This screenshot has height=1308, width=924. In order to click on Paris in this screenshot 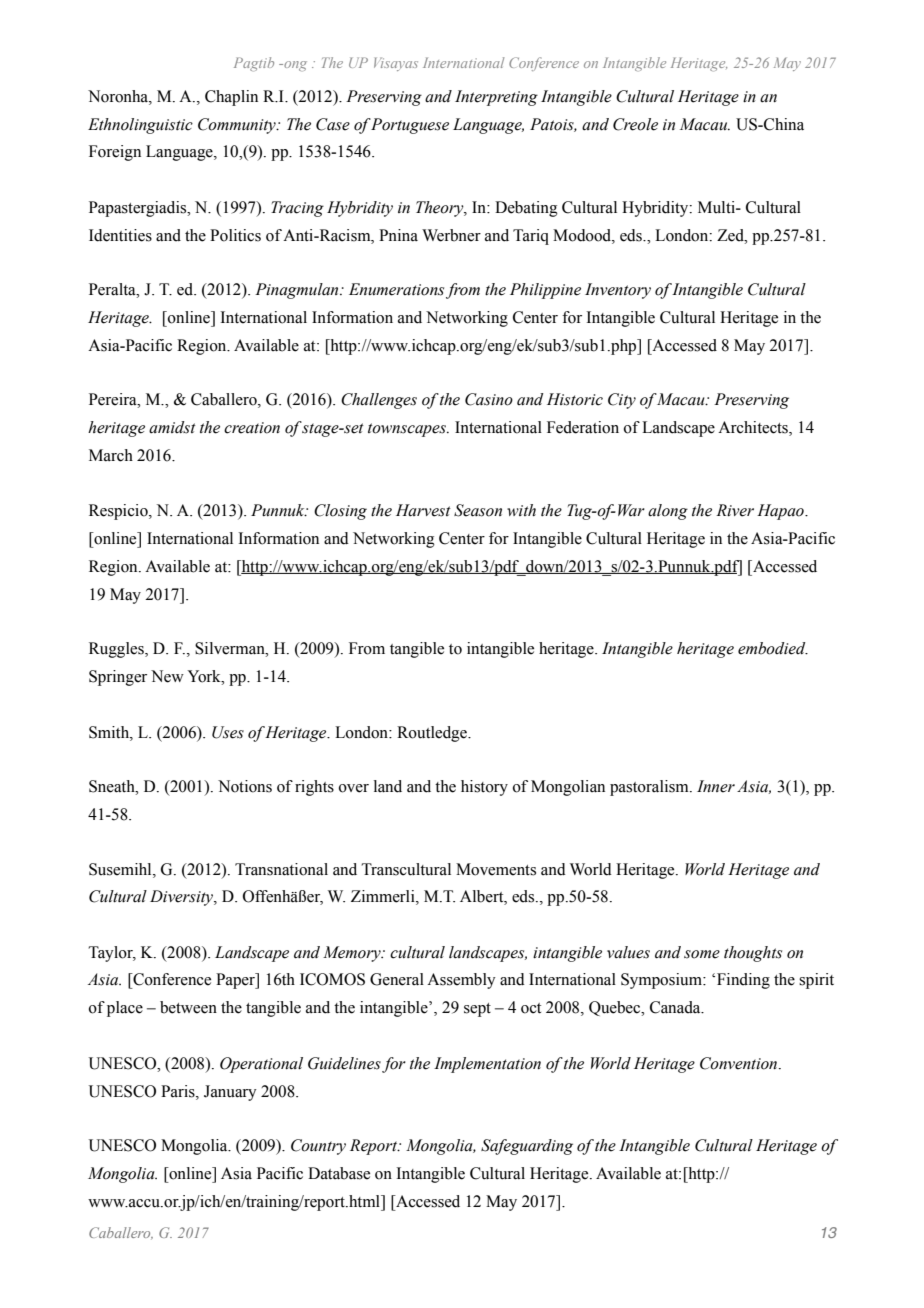, I will do `click(179, 1091)`.
